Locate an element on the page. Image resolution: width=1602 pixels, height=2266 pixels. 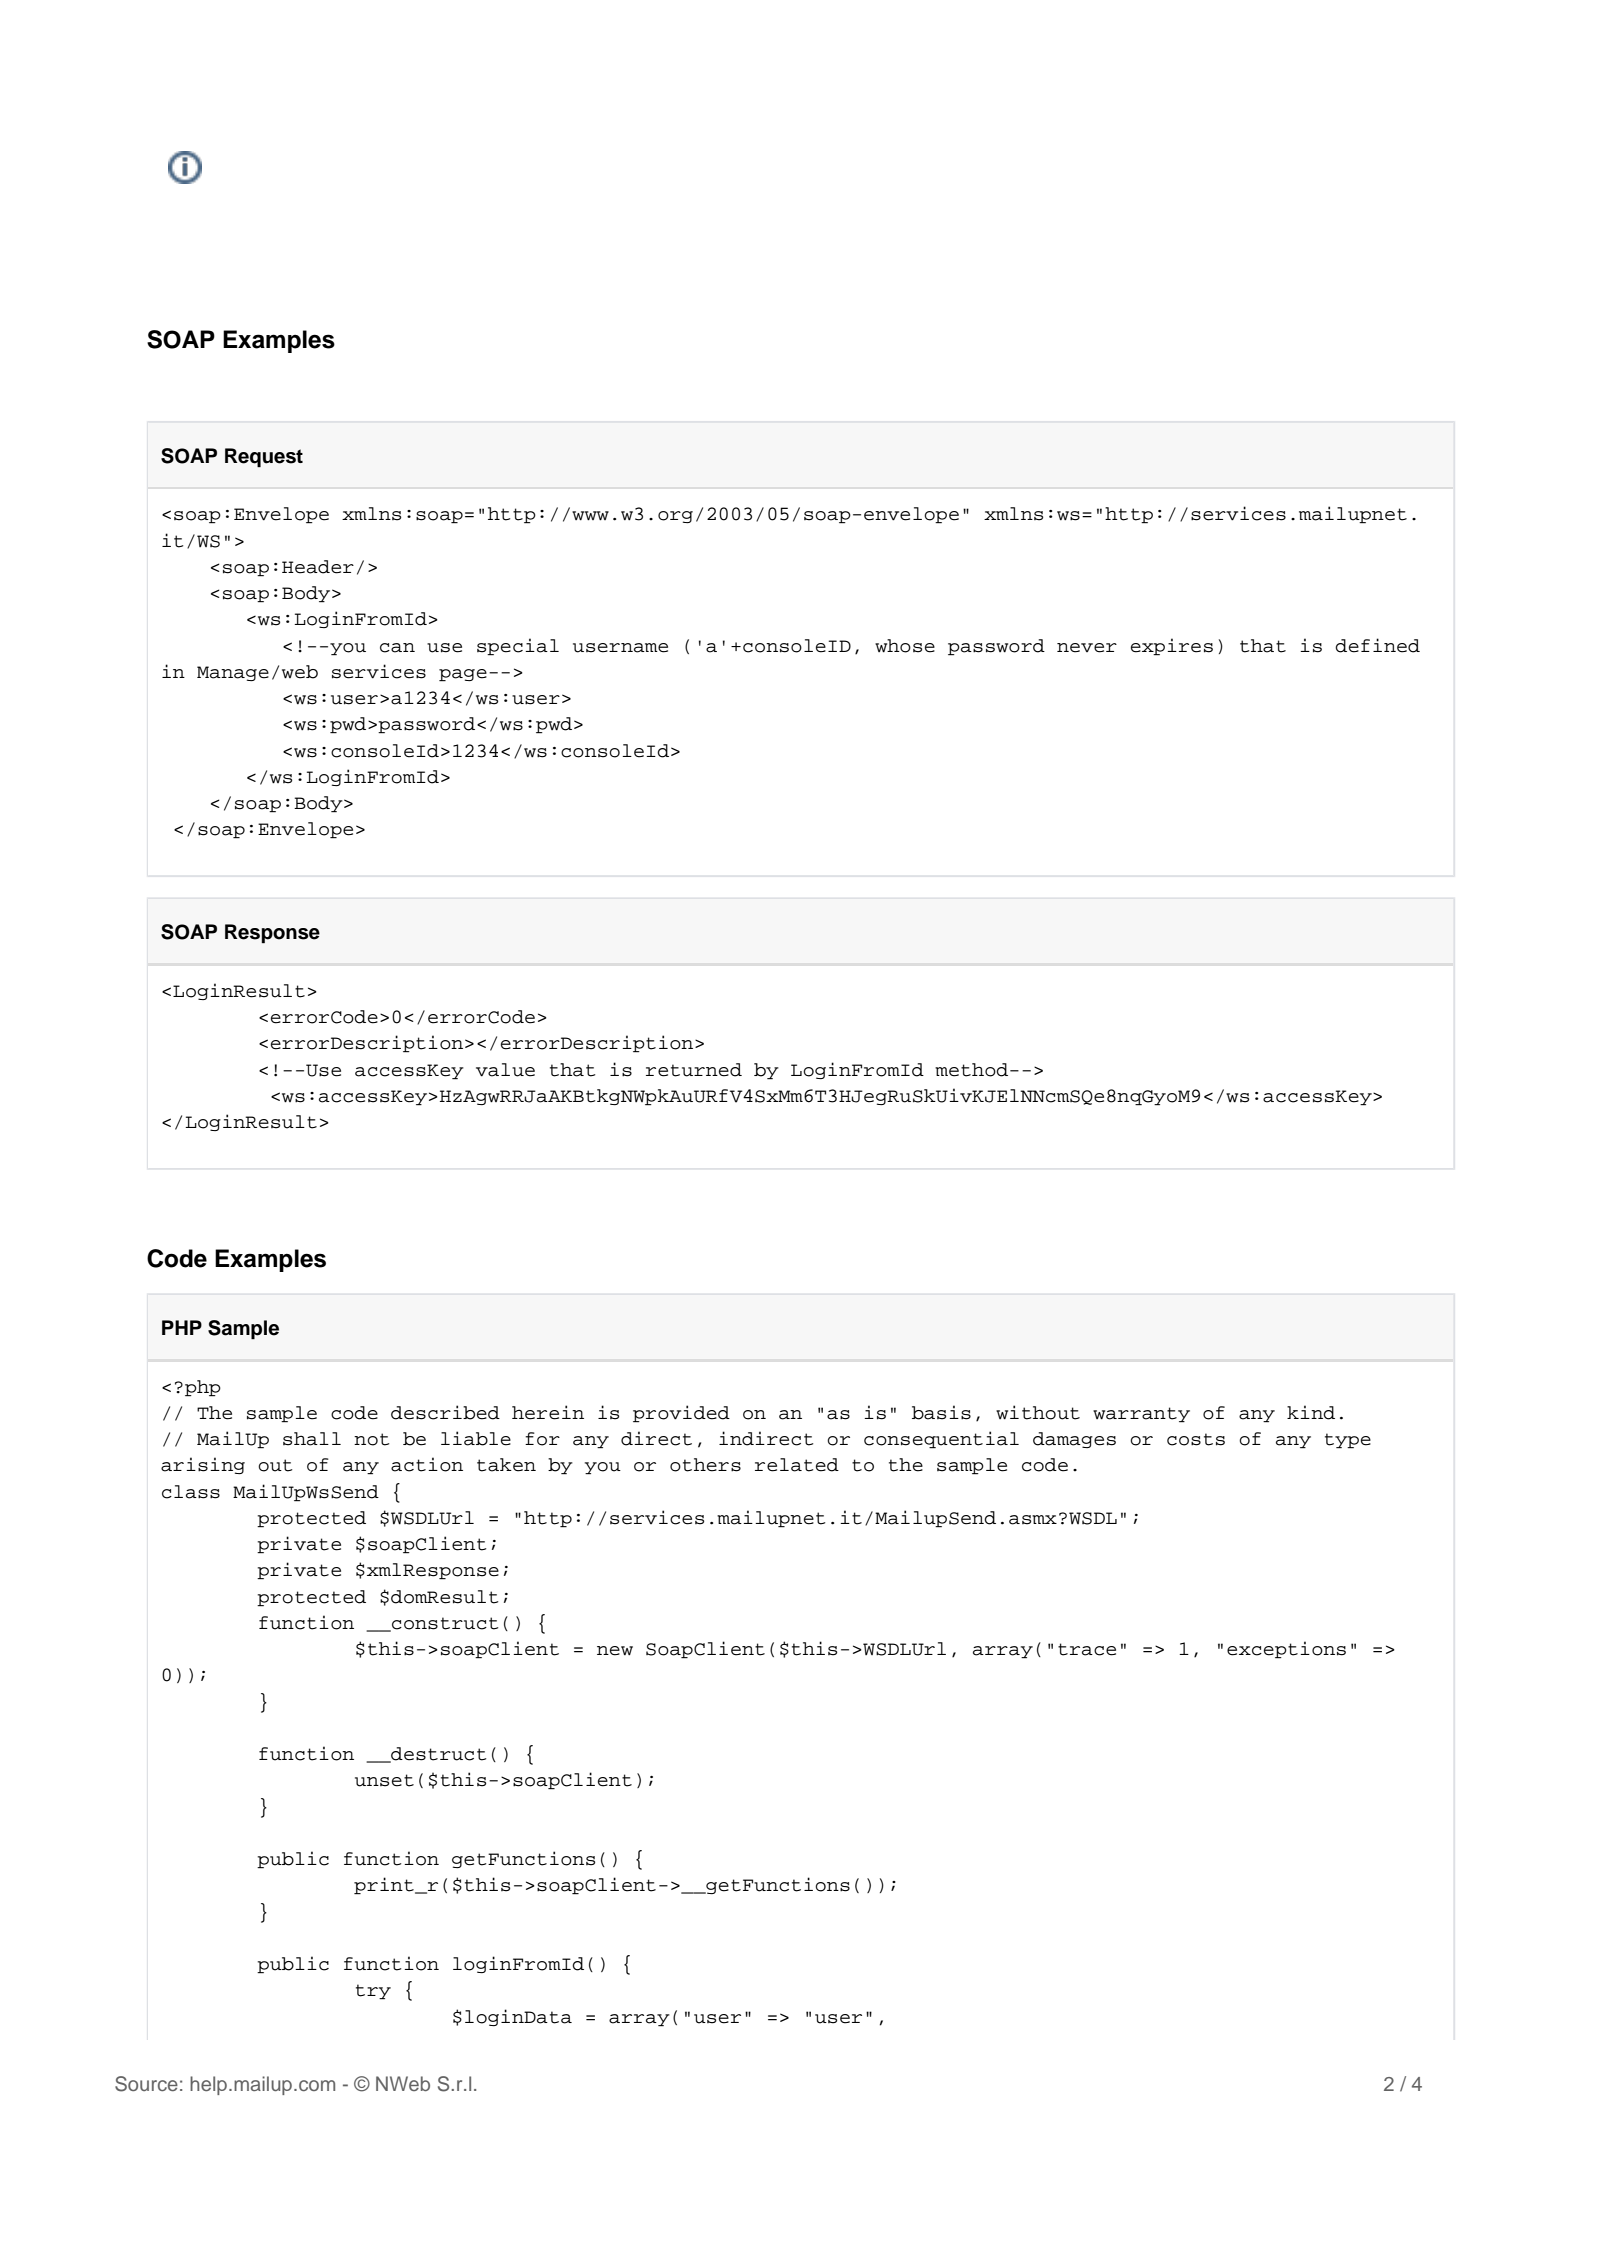
exceptions is located at coordinates (1286, 1650).
